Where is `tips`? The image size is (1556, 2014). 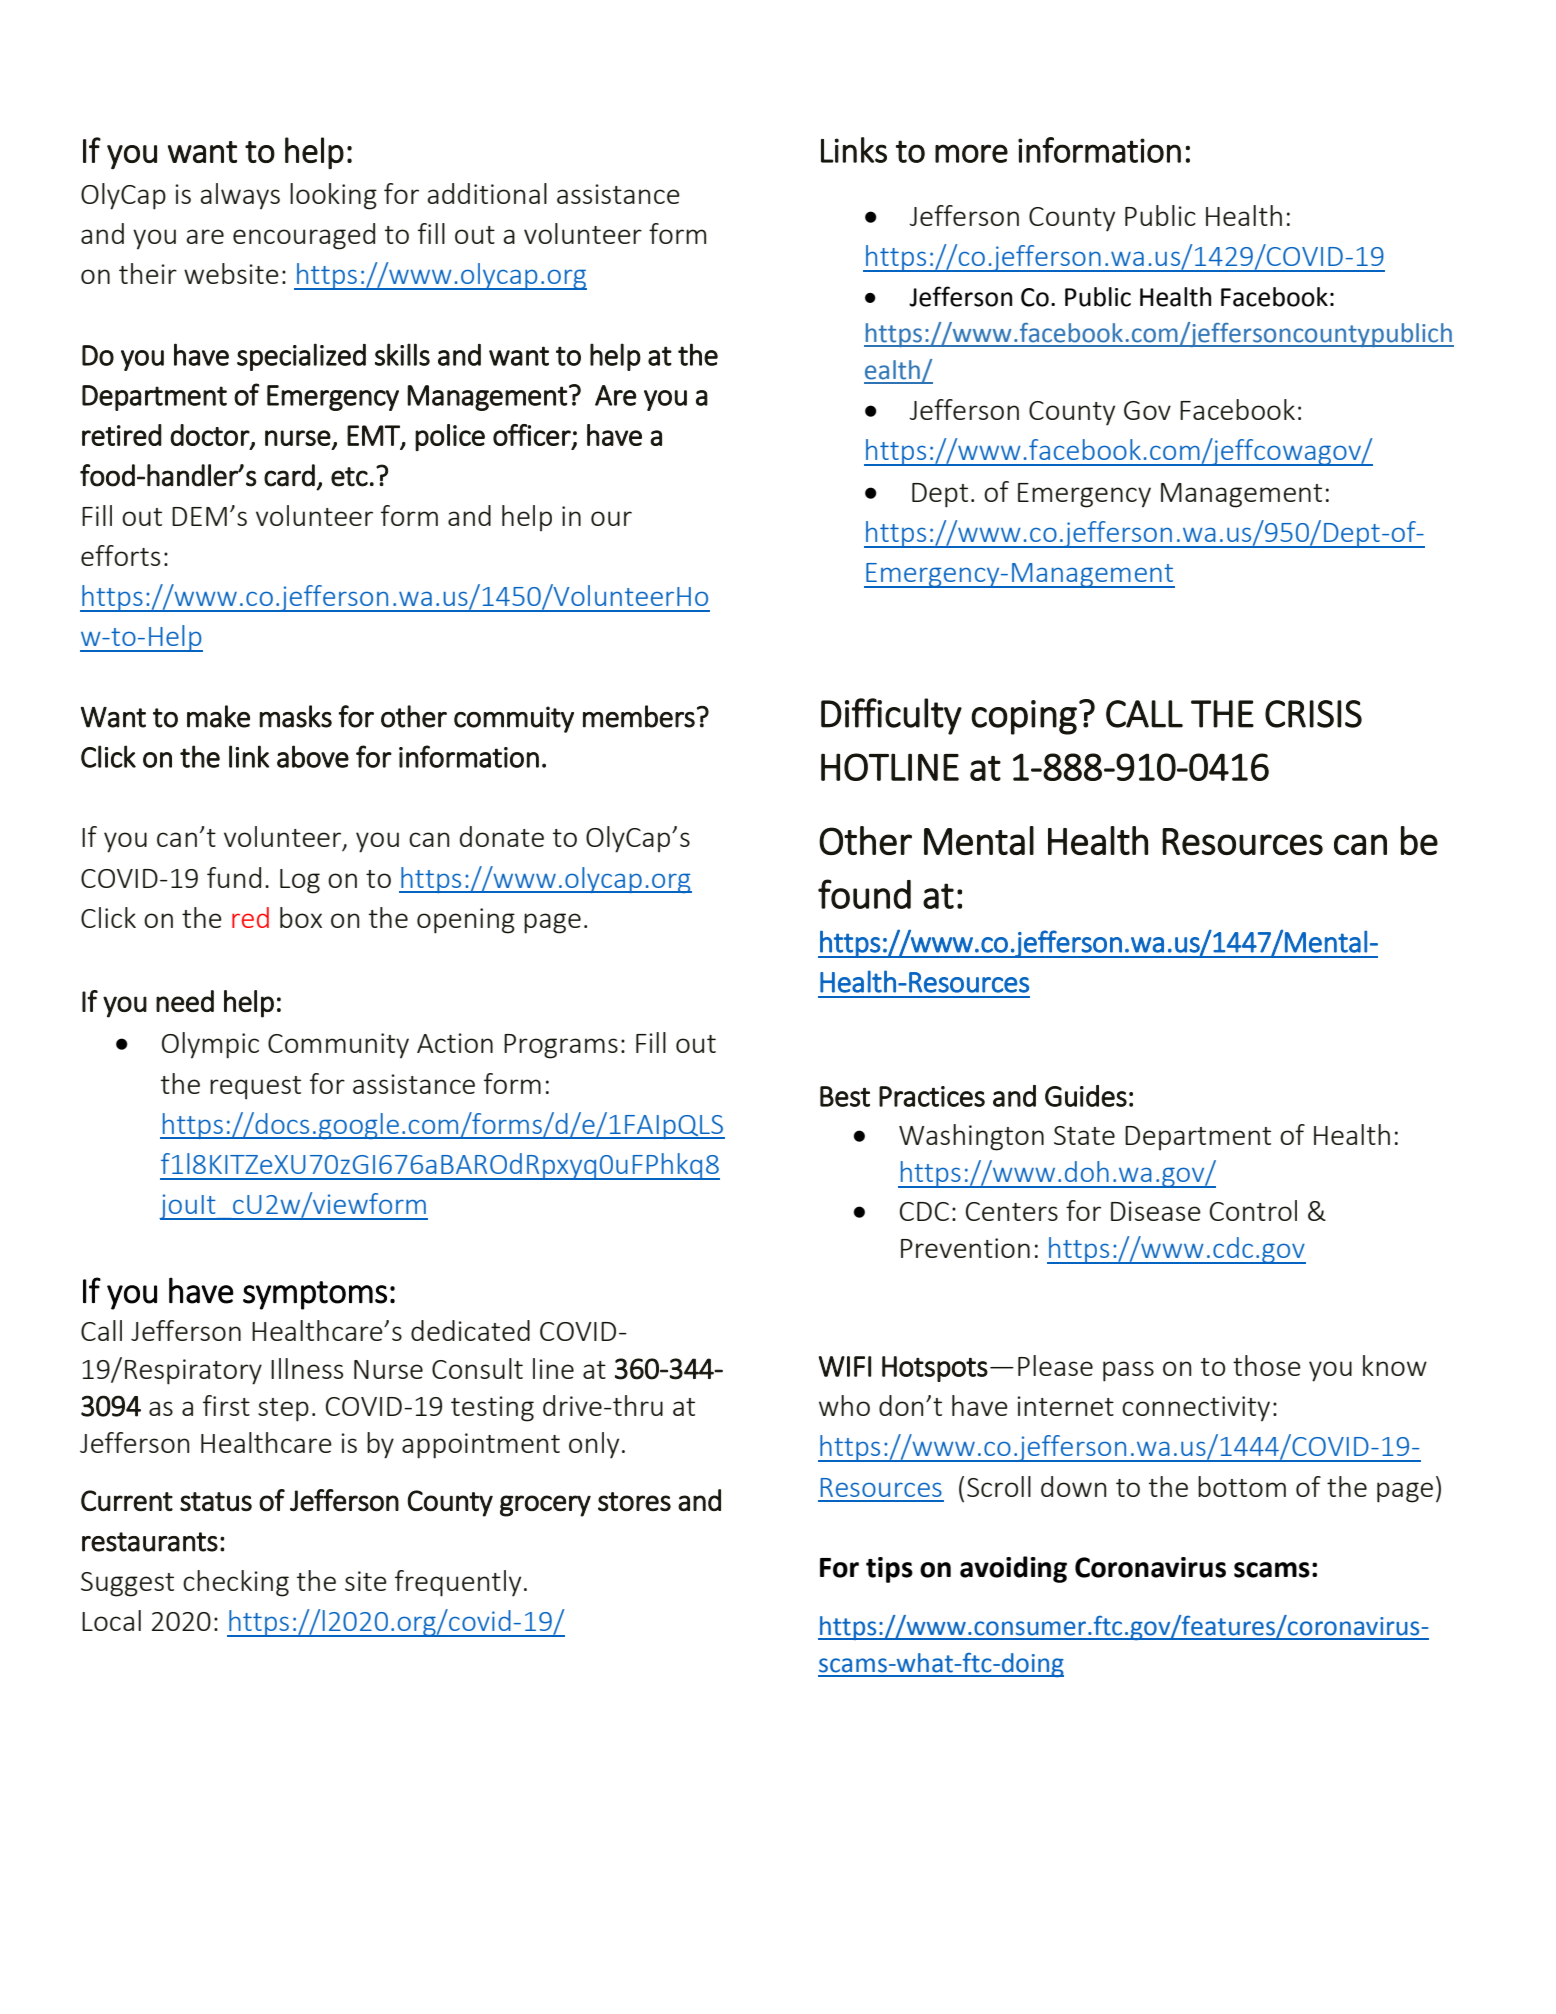 tips is located at coordinates (889, 1570).
